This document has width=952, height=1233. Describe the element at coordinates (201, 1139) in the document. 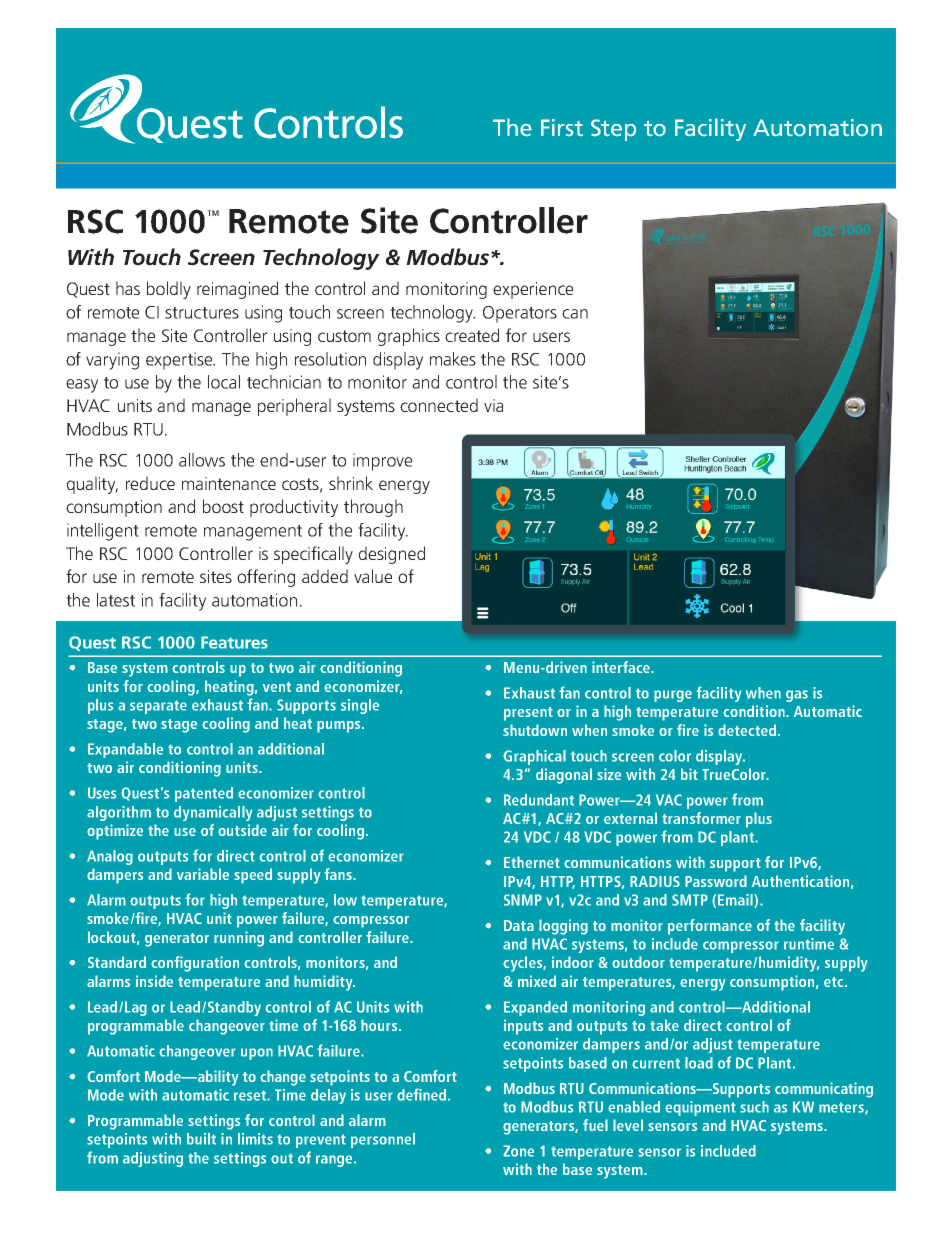

I see `built` at that location.
